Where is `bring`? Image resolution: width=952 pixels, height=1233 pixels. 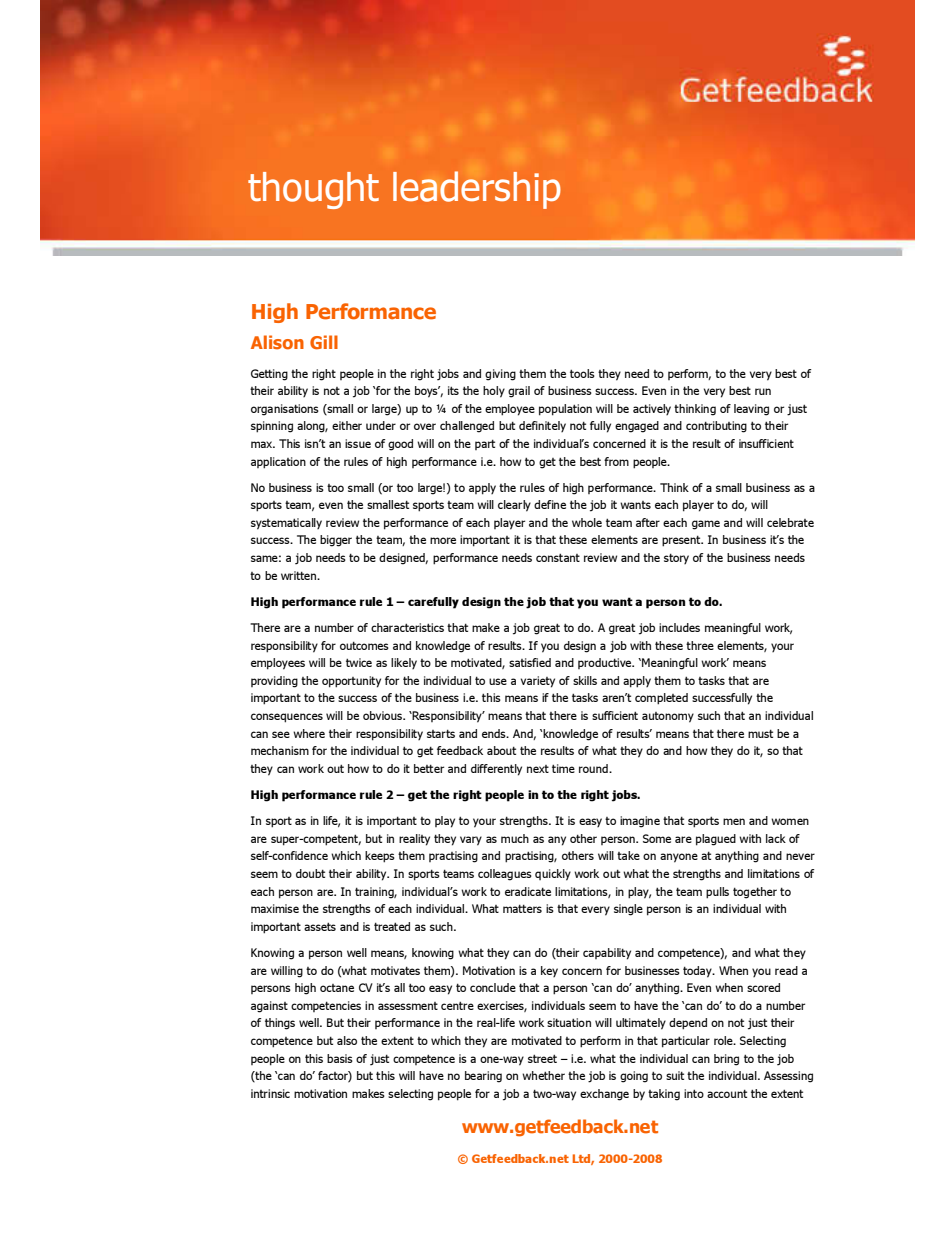 bring is located at coordinates (726, 1060).
